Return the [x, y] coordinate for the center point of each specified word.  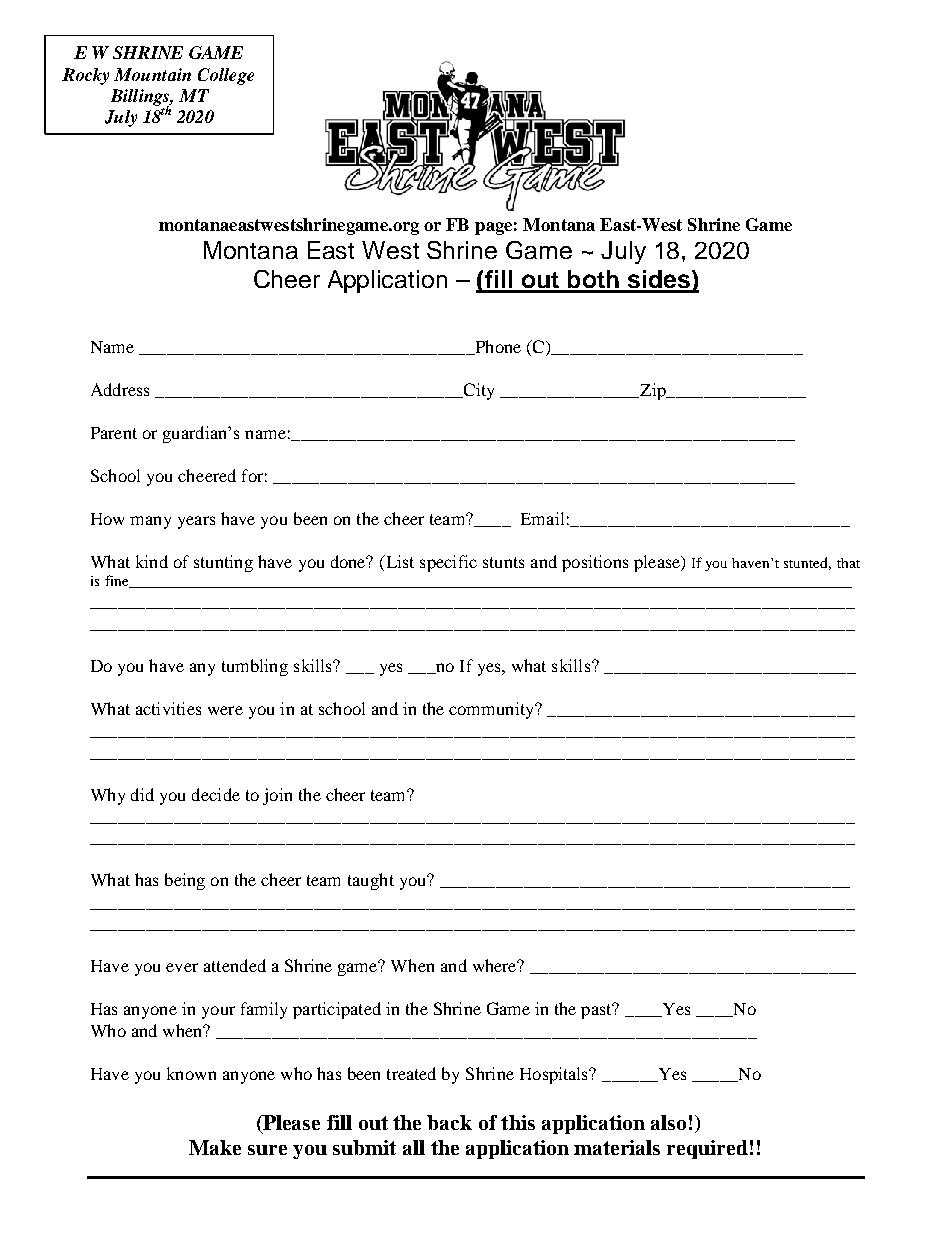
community [493, 710]
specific [448, 563]
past [598, 1010]
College [226, 76]
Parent [114, 433]
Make [215, 1147]
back [449, 1122]
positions [595, 563]
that [848, 563]
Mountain [152, 74]
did [142, 794]
